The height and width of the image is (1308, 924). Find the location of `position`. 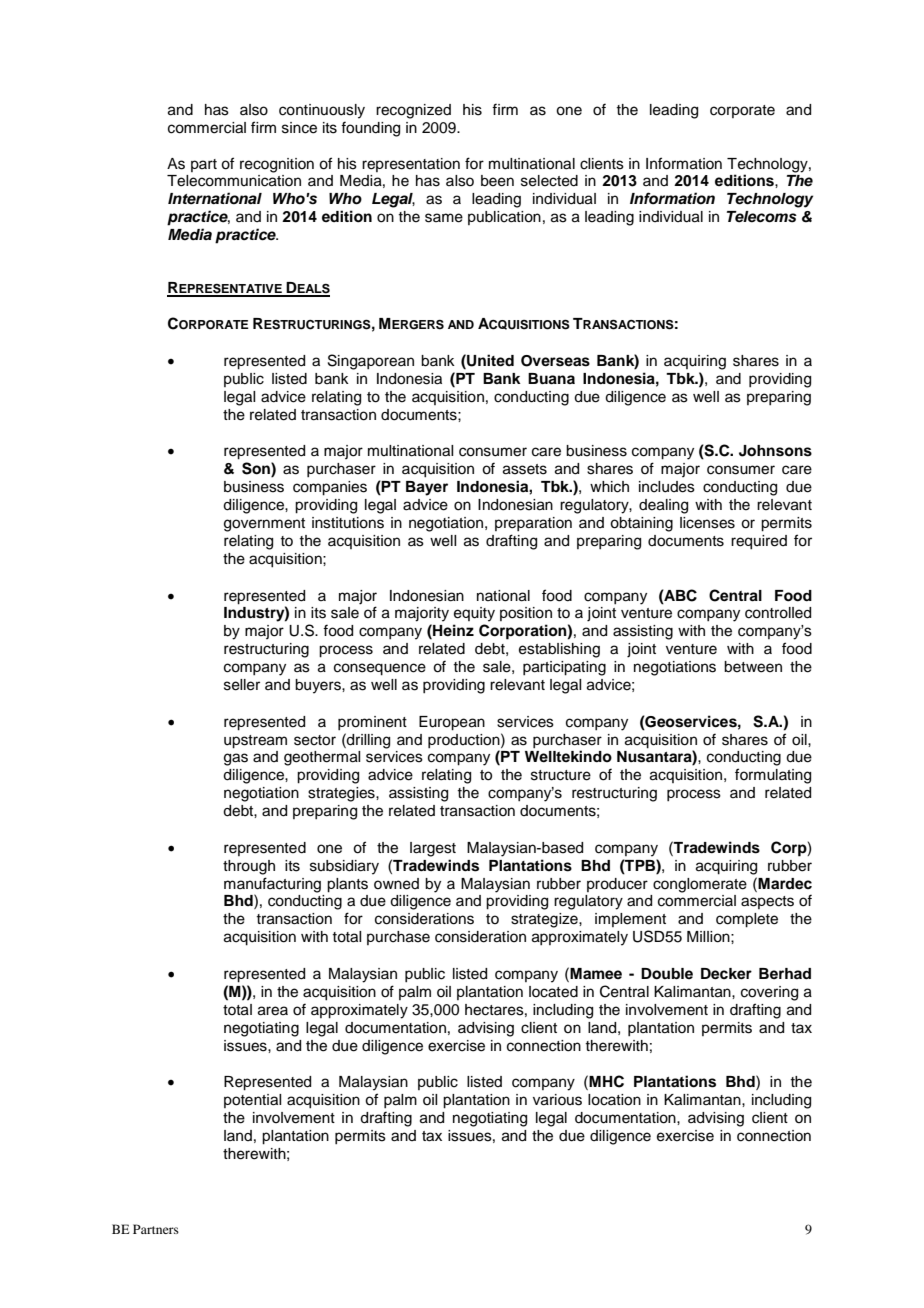

position is located at coordinates (526, 614).
